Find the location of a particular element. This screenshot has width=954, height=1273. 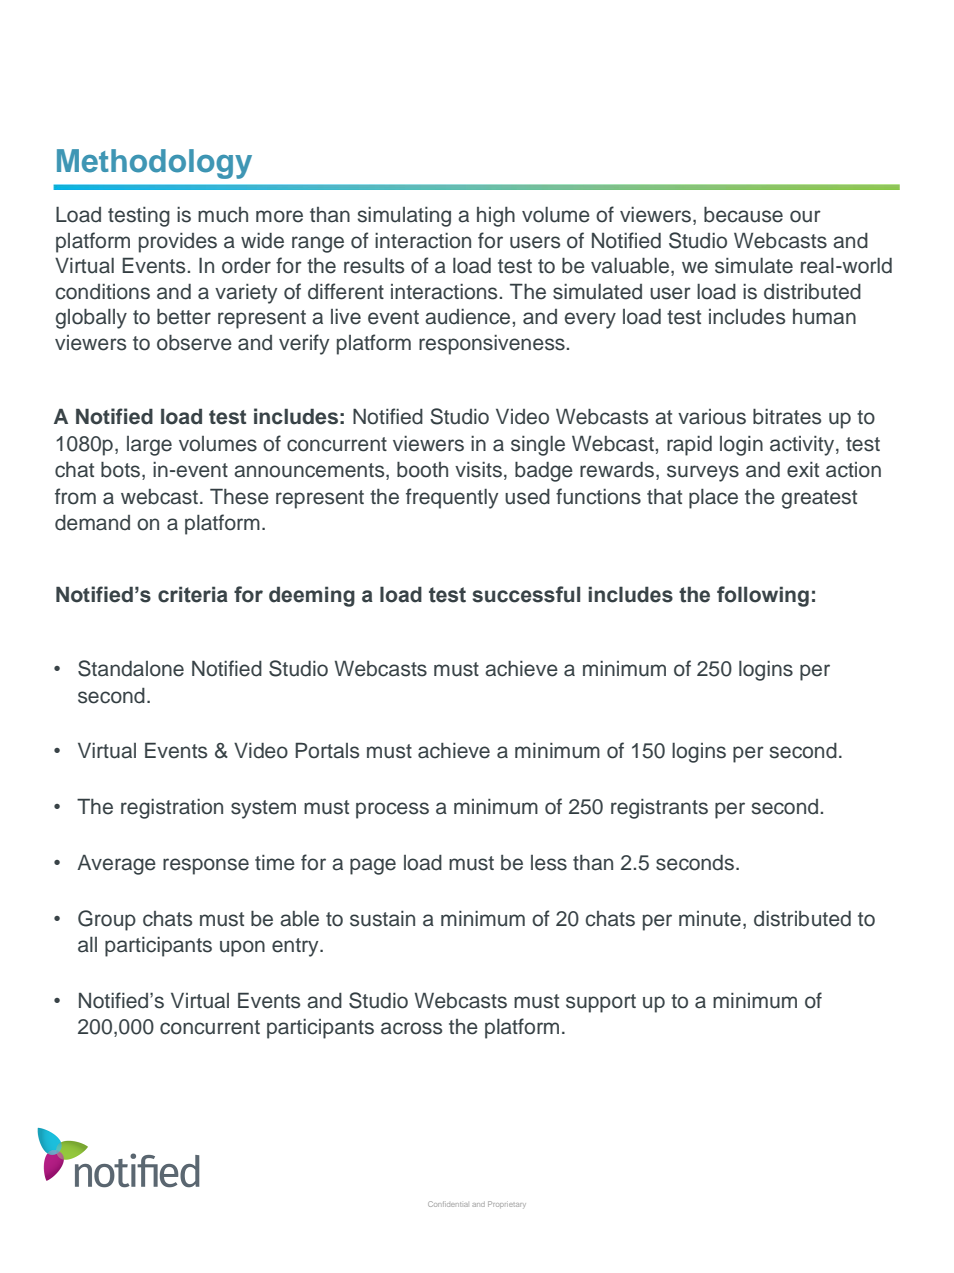

Confidential is located at coordinates (448, 1204).
